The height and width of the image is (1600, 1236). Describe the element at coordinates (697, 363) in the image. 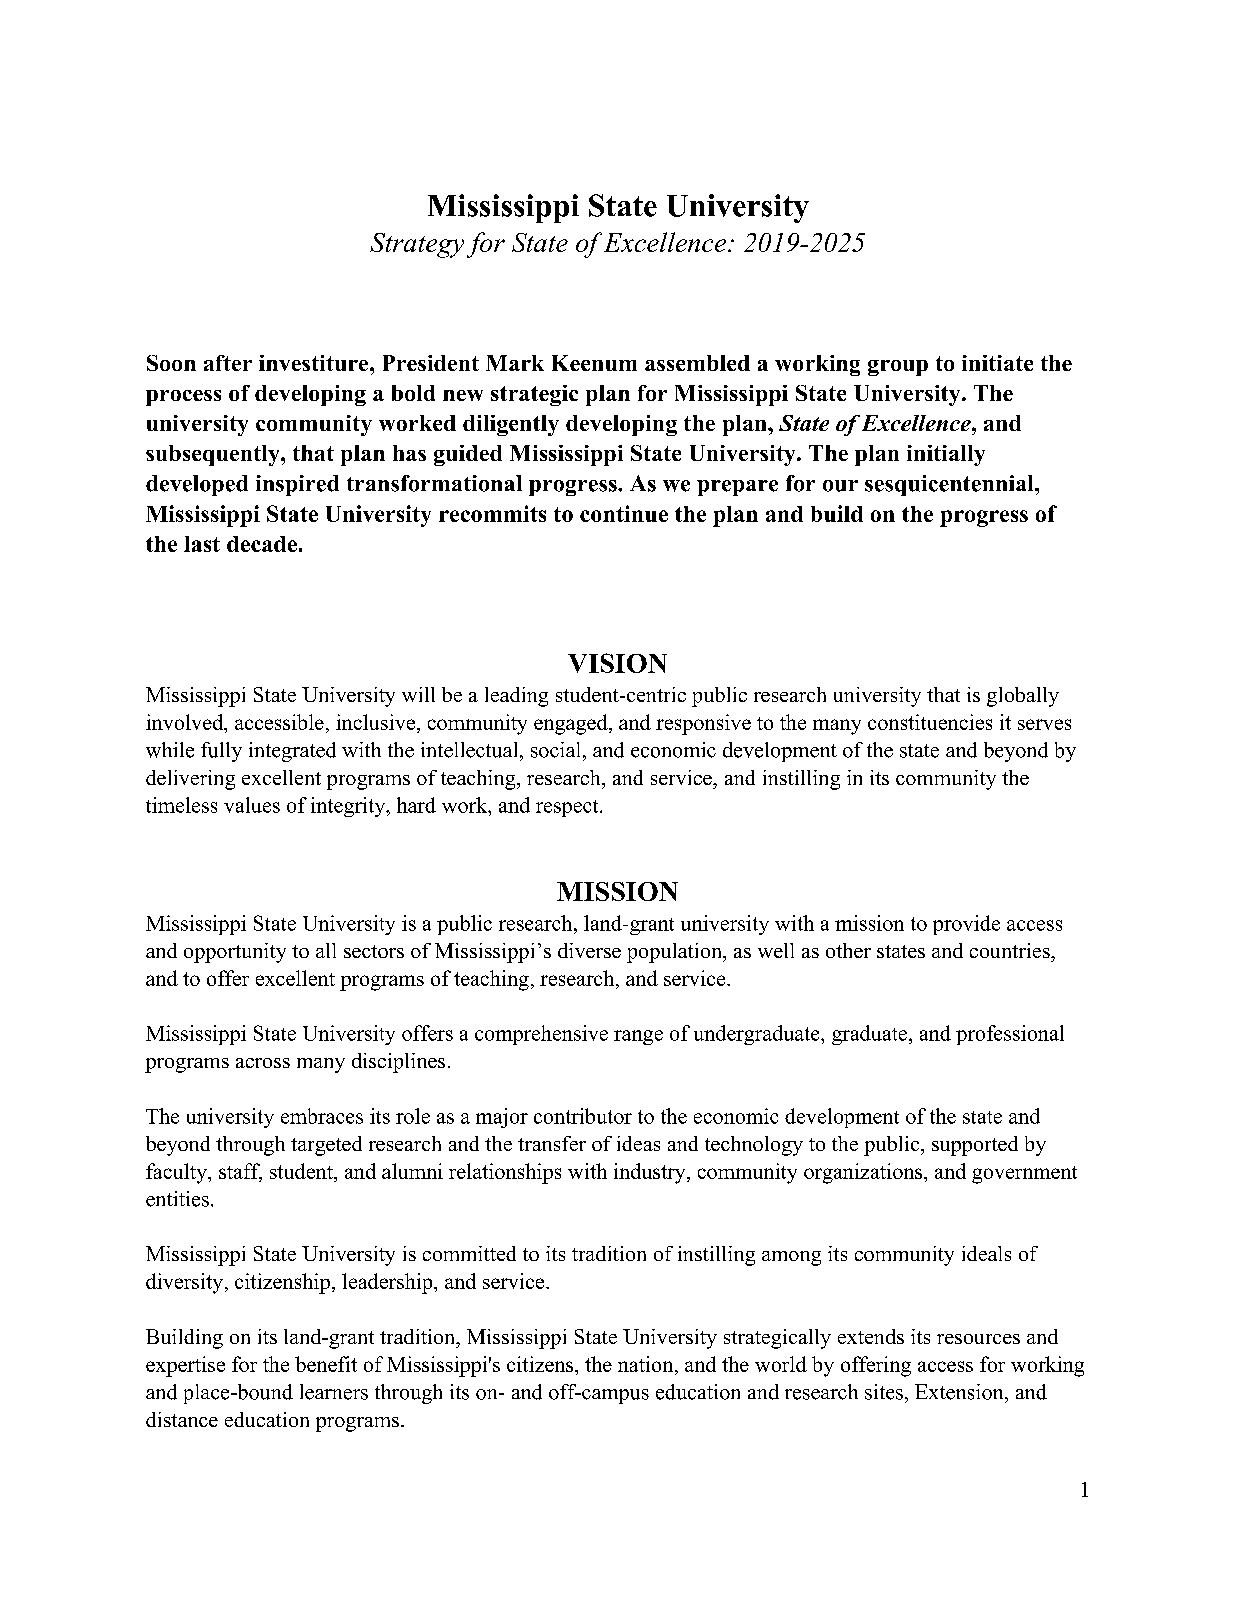

I see `assembled` at that location.
